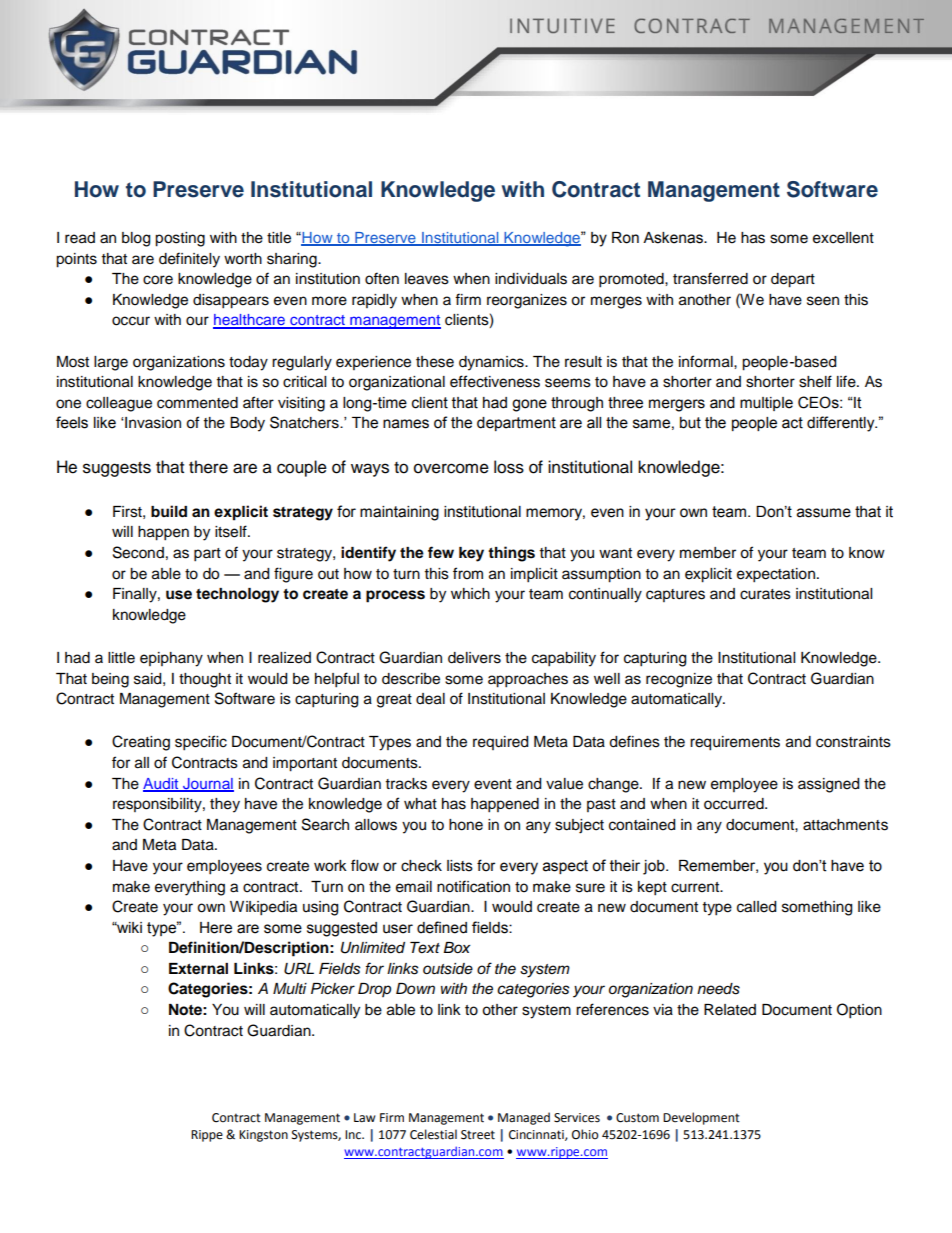 The height and width of the screenshot is (1233, 952). I want to click on definitely, so click(189, 260).
